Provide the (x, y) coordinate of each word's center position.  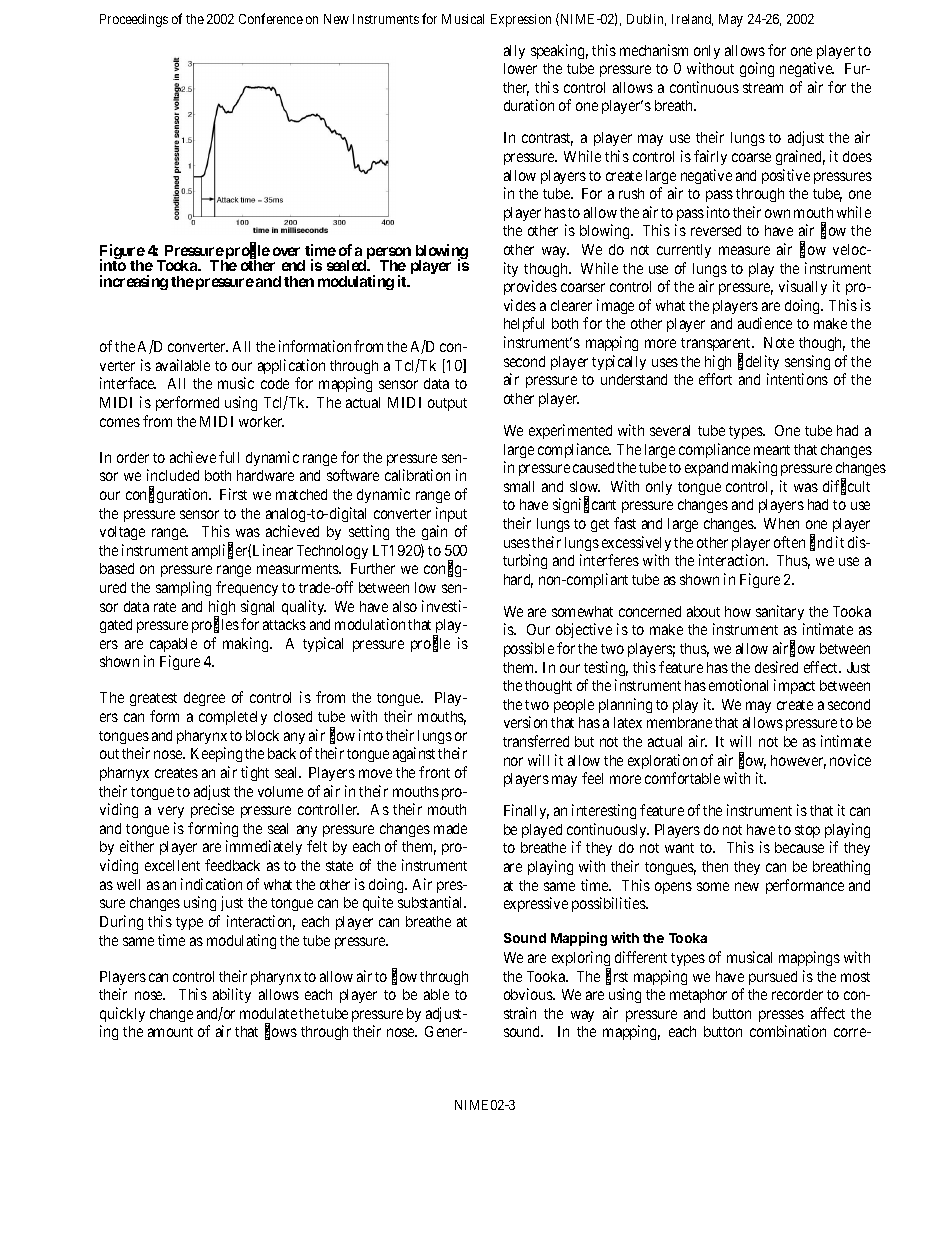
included (173, 475)
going (757, 69)
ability (232, 995)
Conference (271, 18)
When (781, 523)
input (451, 514)
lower (520, 68)
